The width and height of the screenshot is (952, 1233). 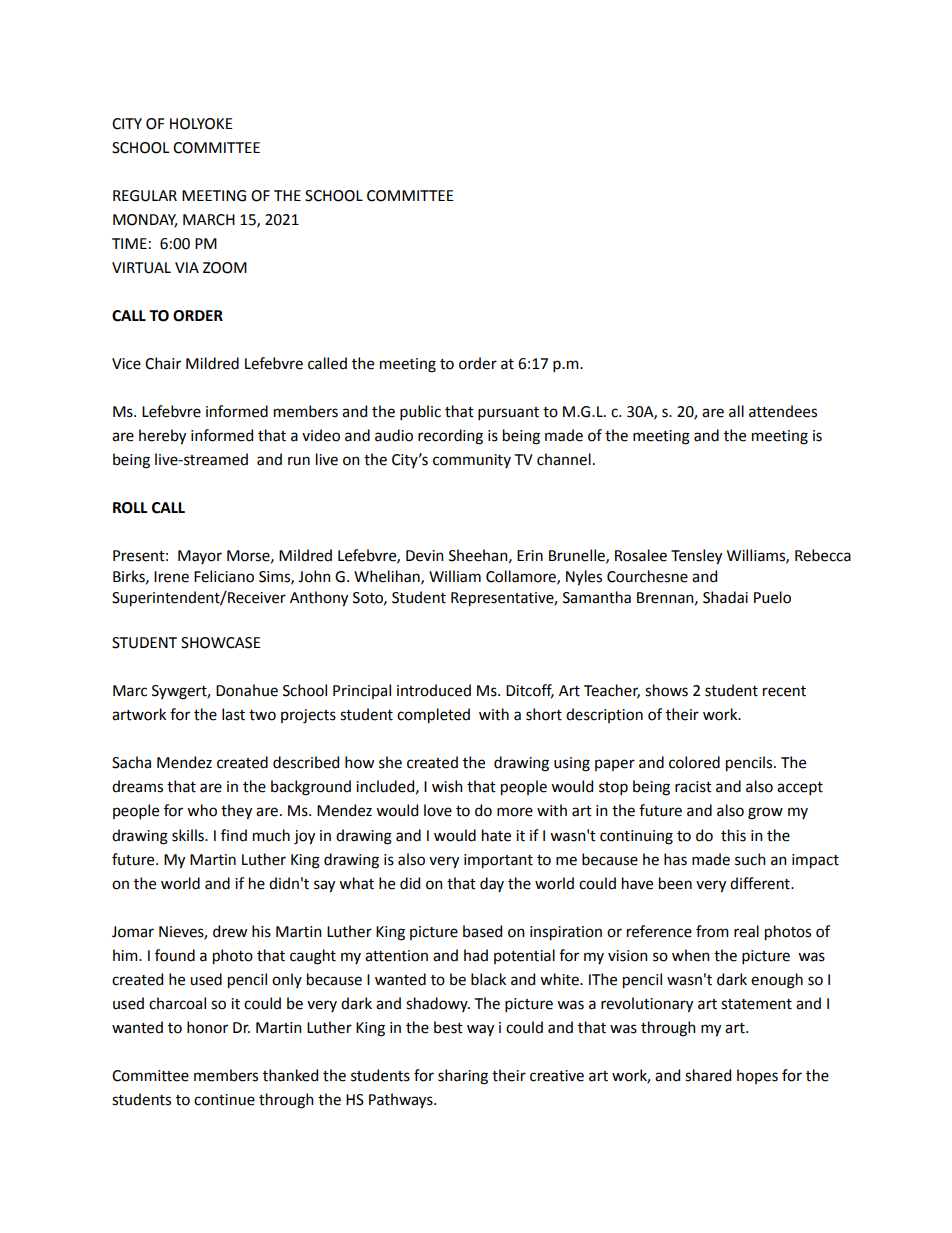 I want to click on Devin, so click(x=425, y=556).
